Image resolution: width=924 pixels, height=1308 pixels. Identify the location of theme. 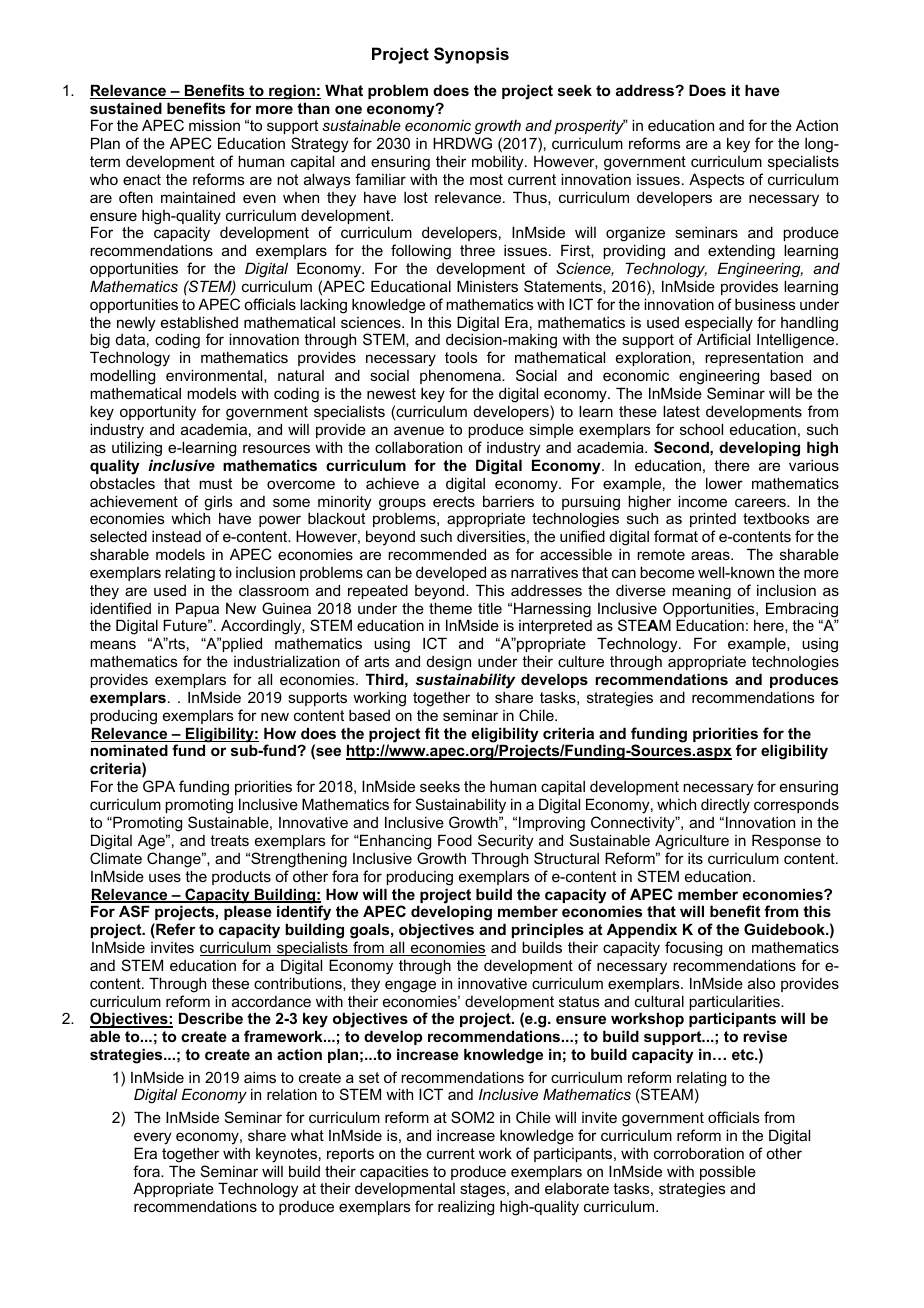
(450, 608).
